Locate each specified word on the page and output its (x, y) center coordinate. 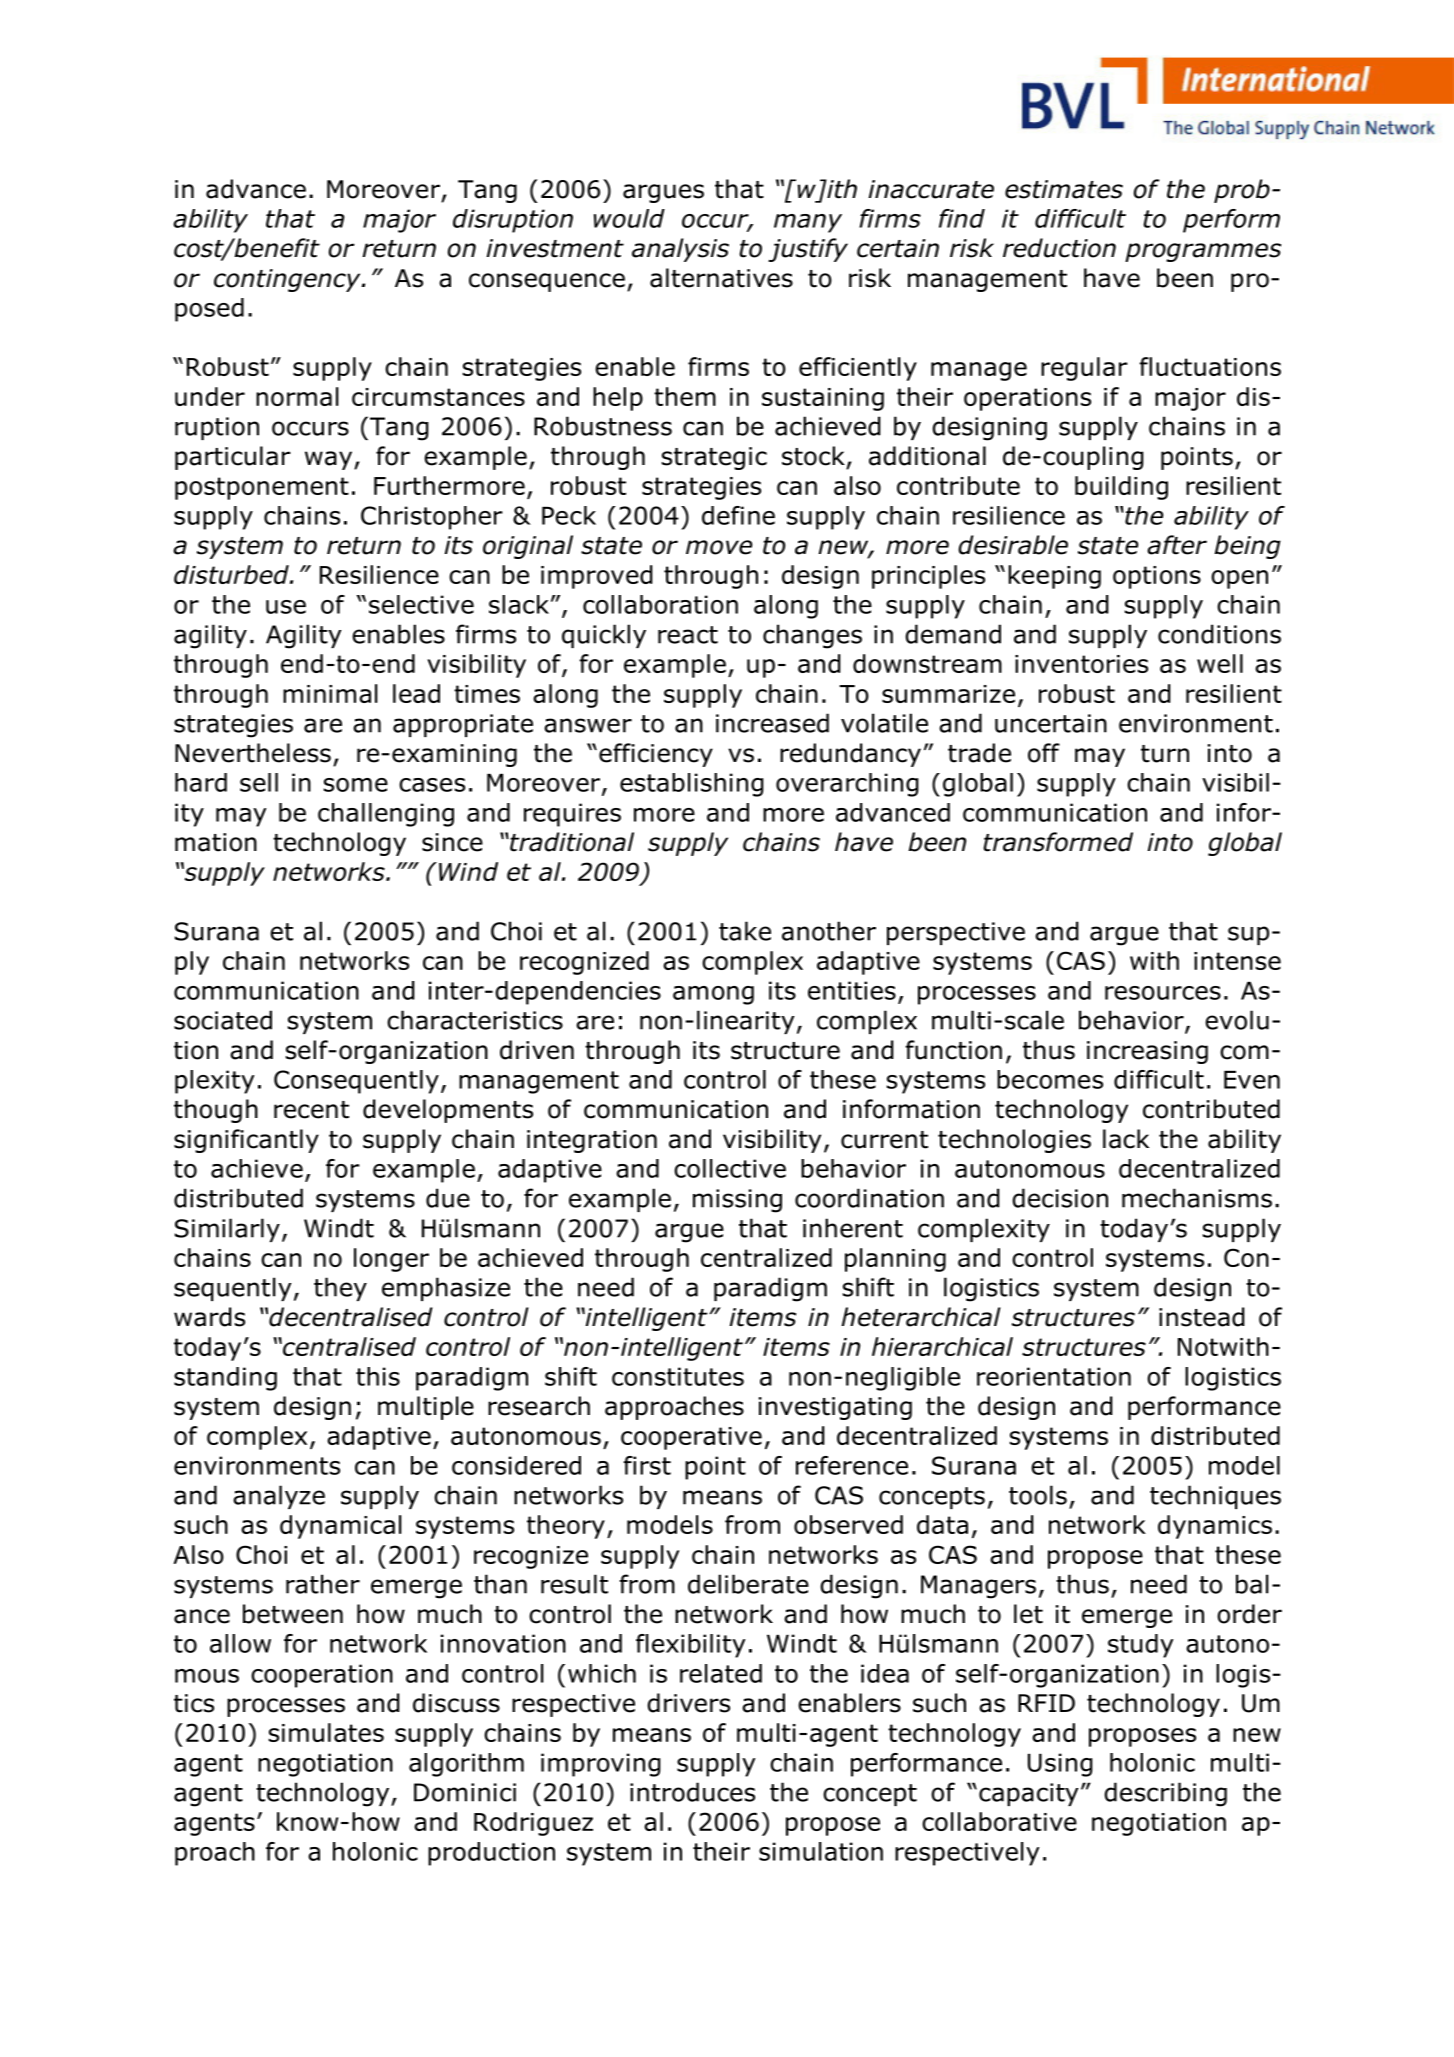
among (713, 995)
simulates (326, 1732)
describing (1165, 1794)
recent (311, 1110)
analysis (680, 250)
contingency (288, 280)
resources (1163, 993)
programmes (1203, 252)
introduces (692, 1792)
